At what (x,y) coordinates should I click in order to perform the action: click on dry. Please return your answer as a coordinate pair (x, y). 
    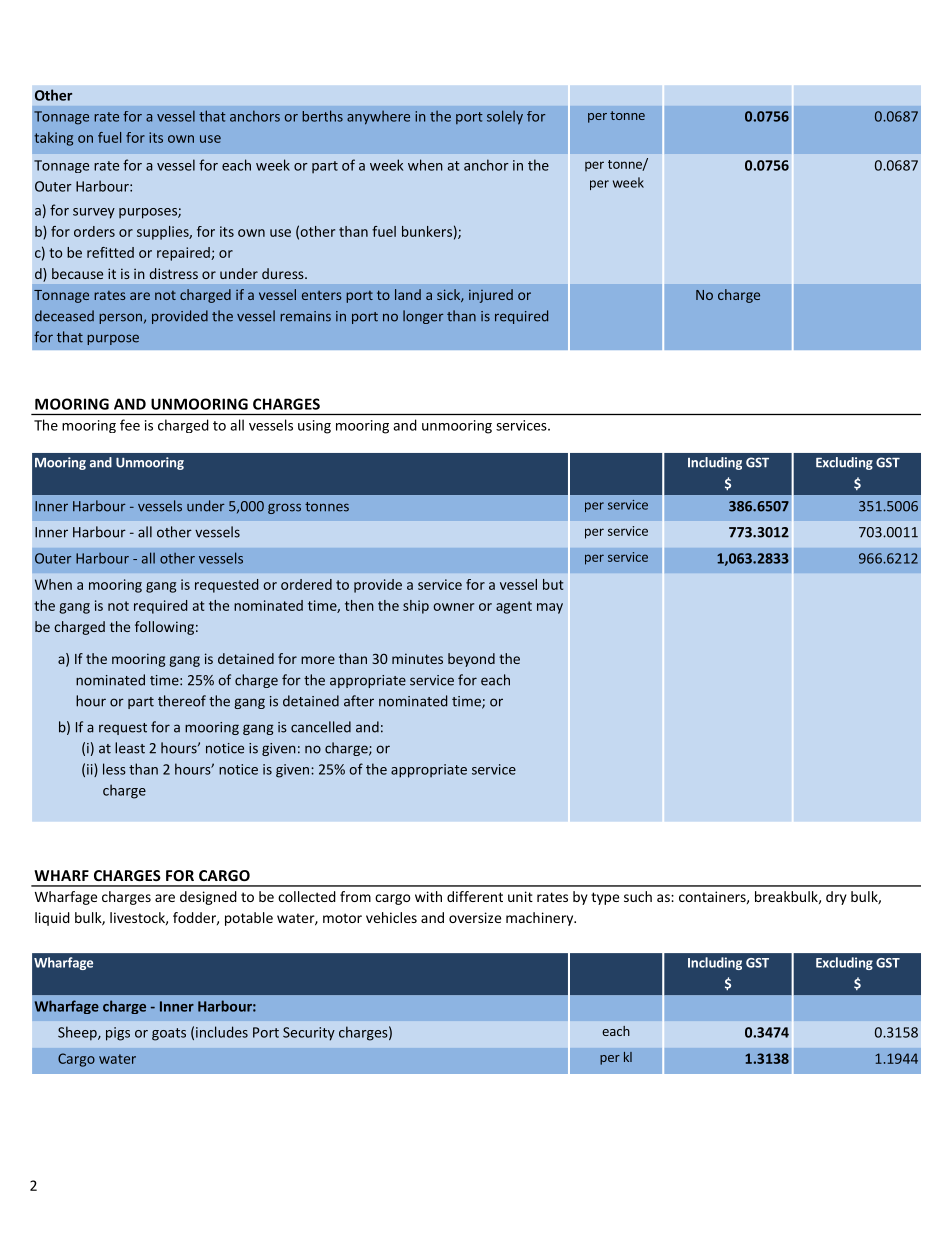
    Looking at the image, I should click on (836, 898).
